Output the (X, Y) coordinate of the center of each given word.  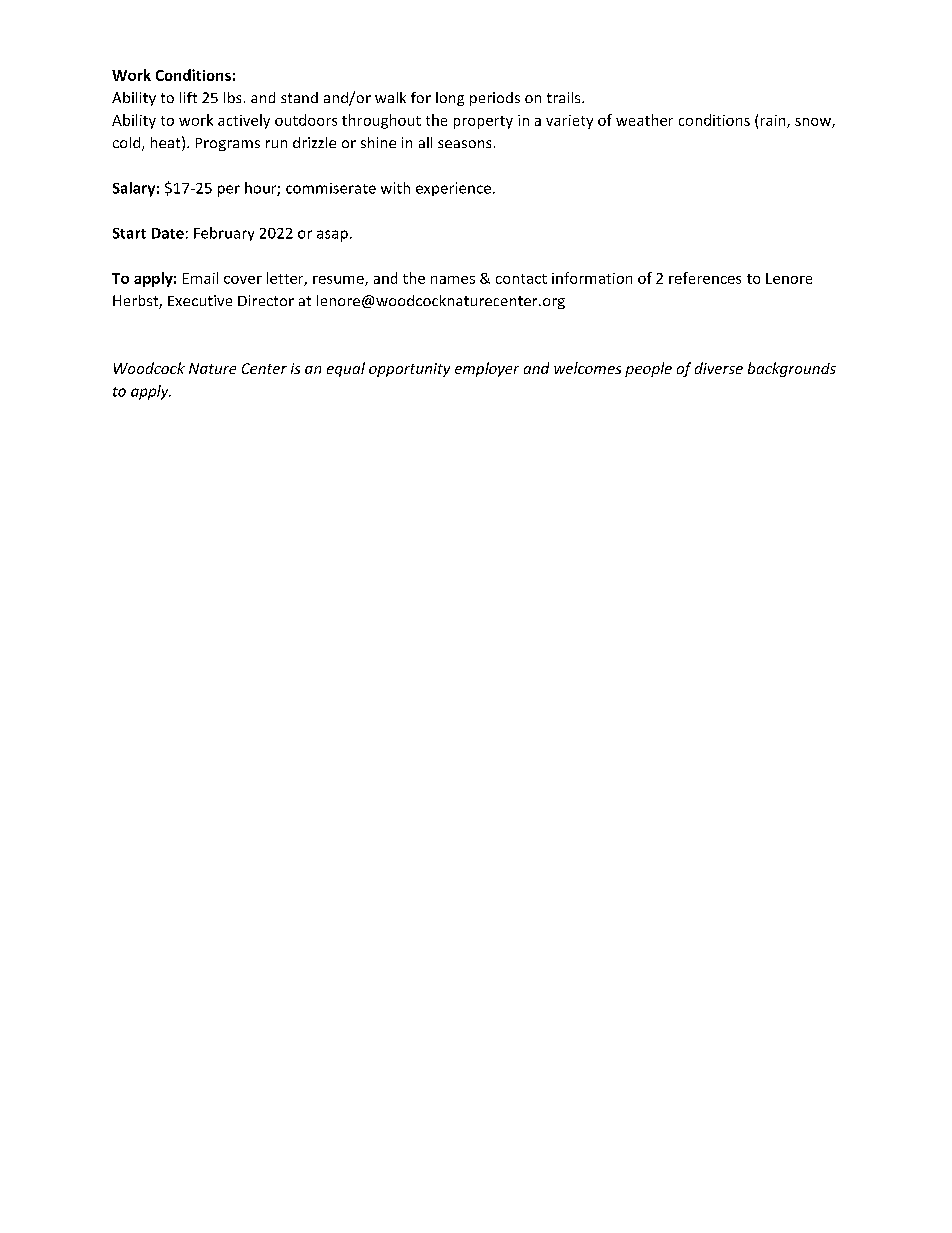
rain (774, 121)
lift (188, 97)
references (705, 278)
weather (644, 120)
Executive (200, 300)
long (450, 99)
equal (346, 369)
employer (487, 369)
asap (332, 236)
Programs (228, 144)
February (224, 234)
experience (453, 189)
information (592, 278)
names (453, 280)
